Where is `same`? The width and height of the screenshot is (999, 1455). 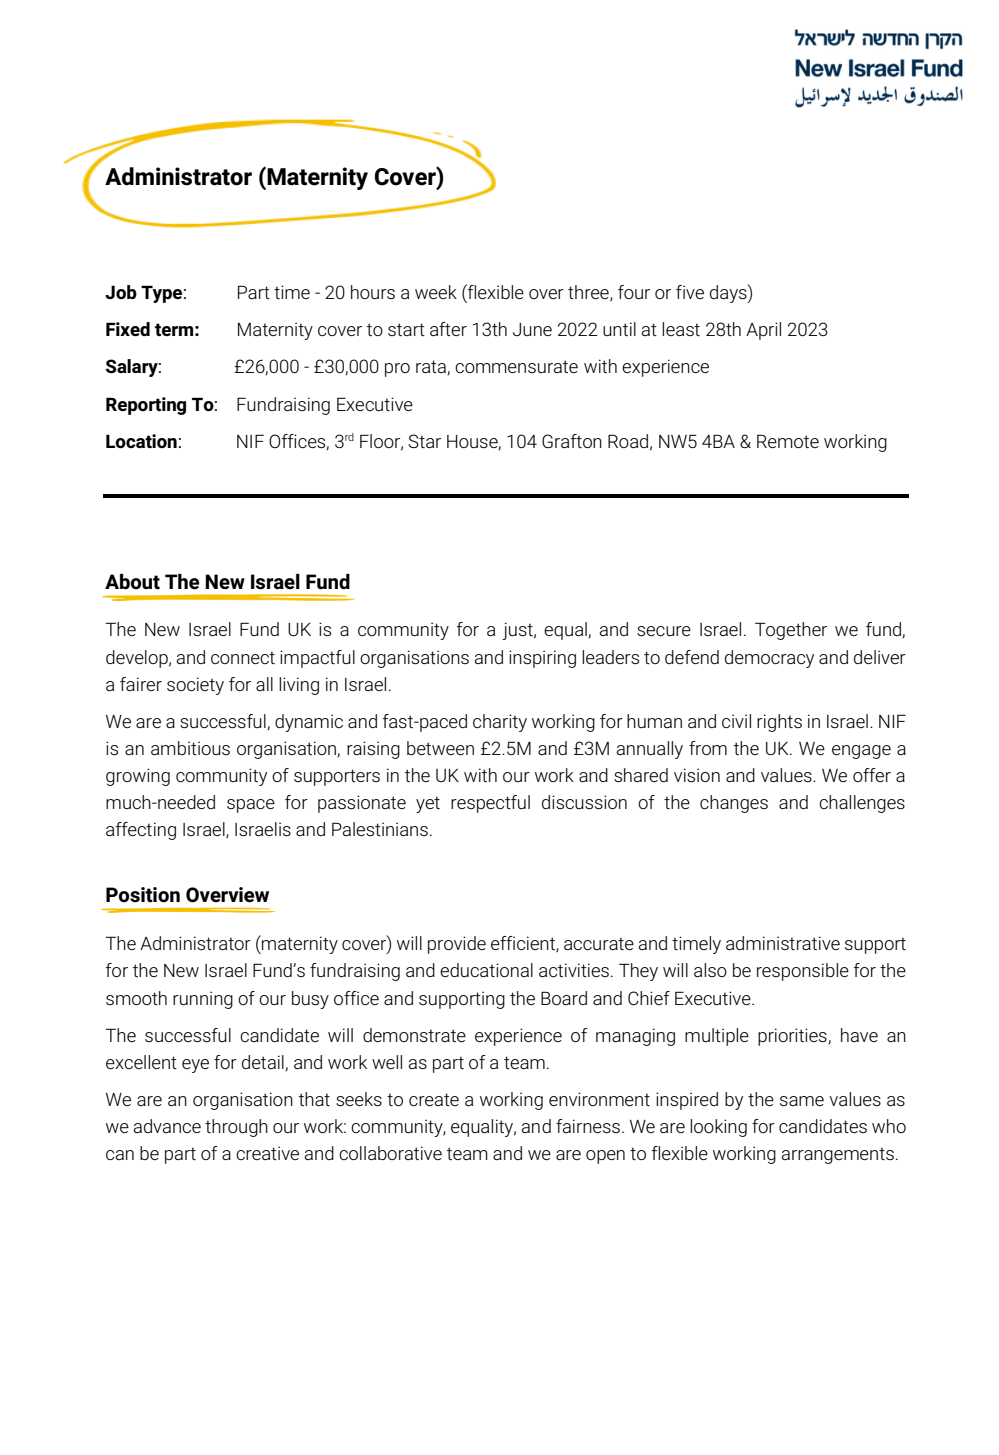
same is located at coordinates (802, 1101).
